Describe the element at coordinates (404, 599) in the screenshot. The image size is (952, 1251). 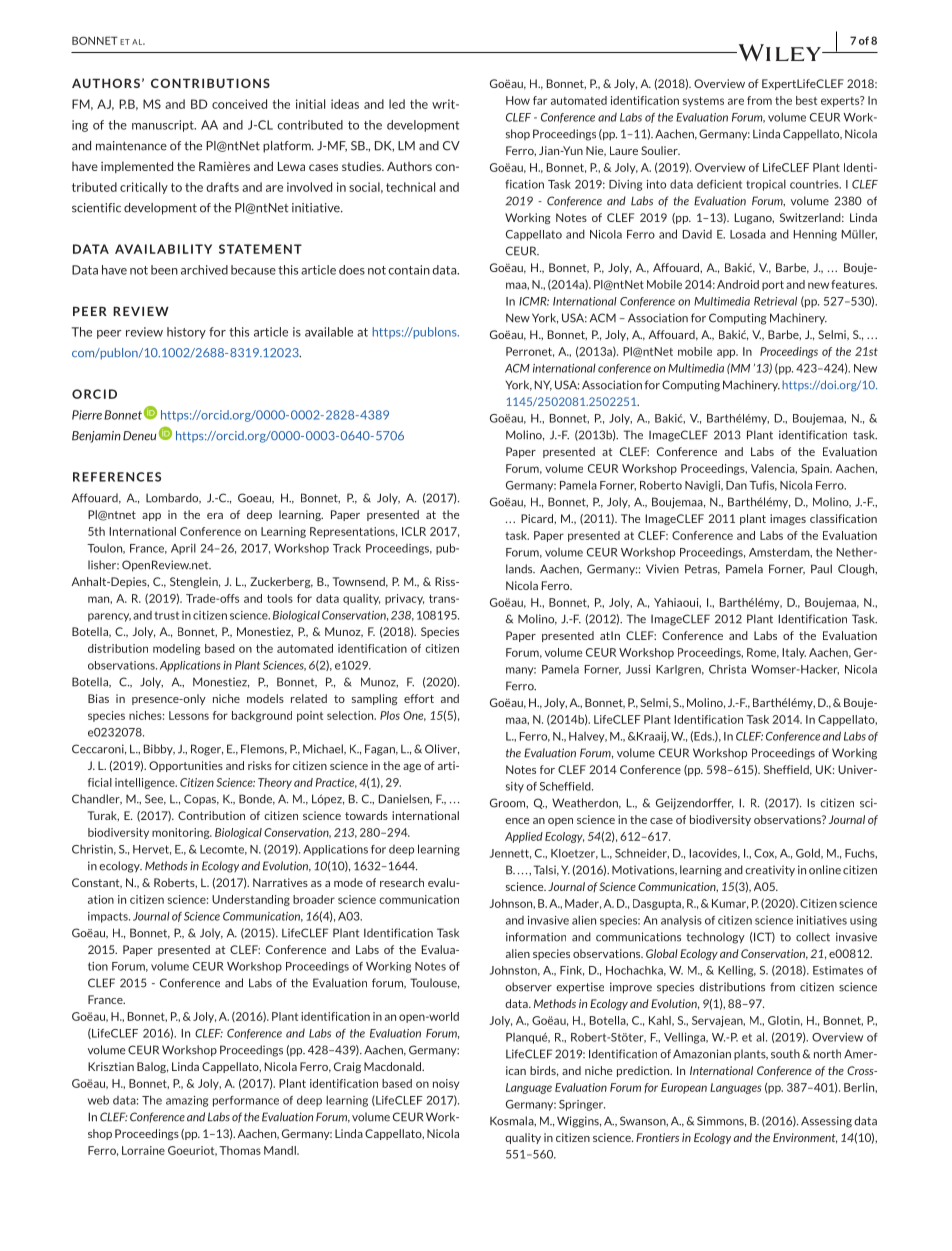
I see `privacy` at that location.
